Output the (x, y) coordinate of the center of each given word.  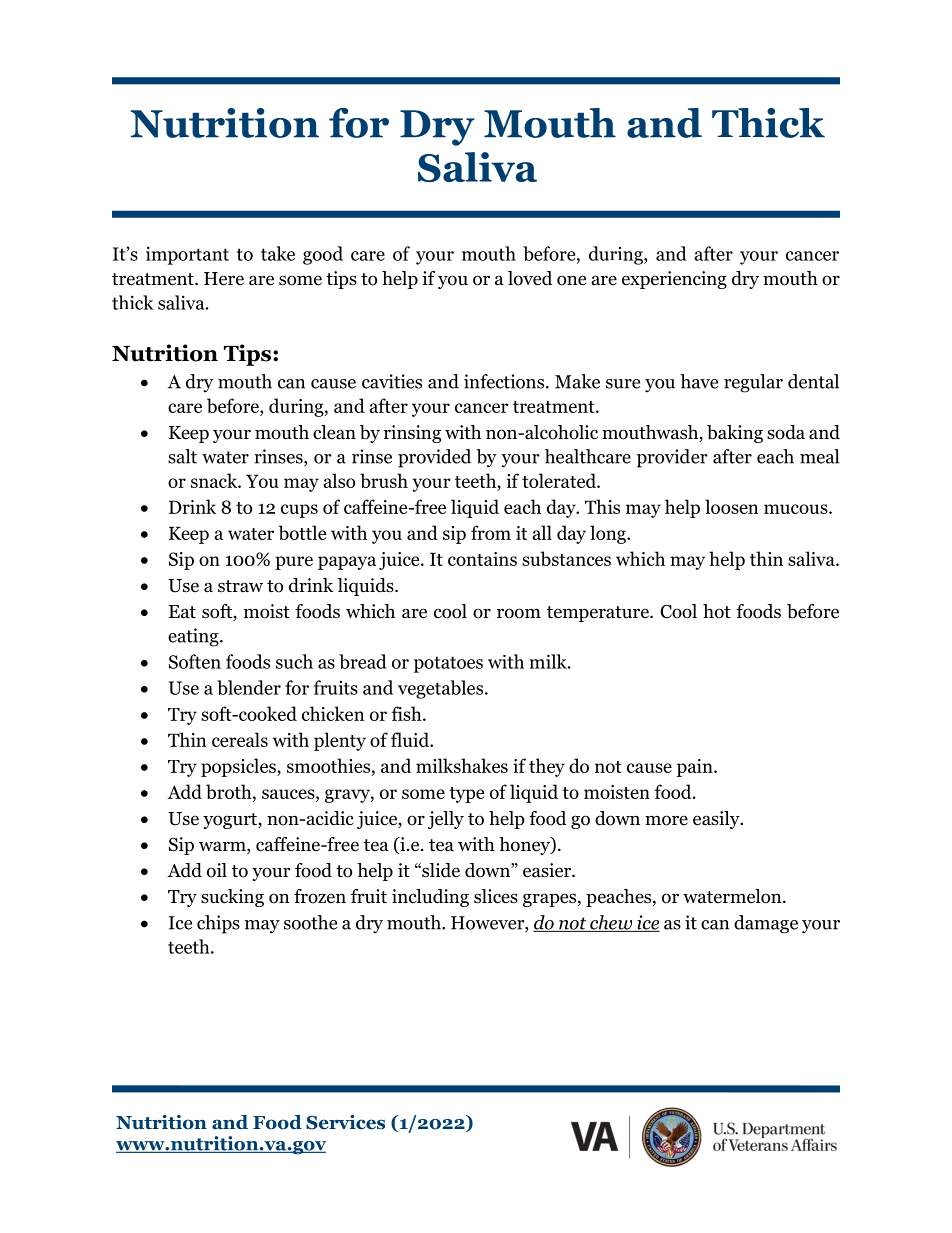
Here (224, 279)
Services (345, 1122)
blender (249, 687)
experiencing (674, 280)
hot (717, 611)
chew (611, 923)
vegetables (442, 689)
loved (530, 278)
